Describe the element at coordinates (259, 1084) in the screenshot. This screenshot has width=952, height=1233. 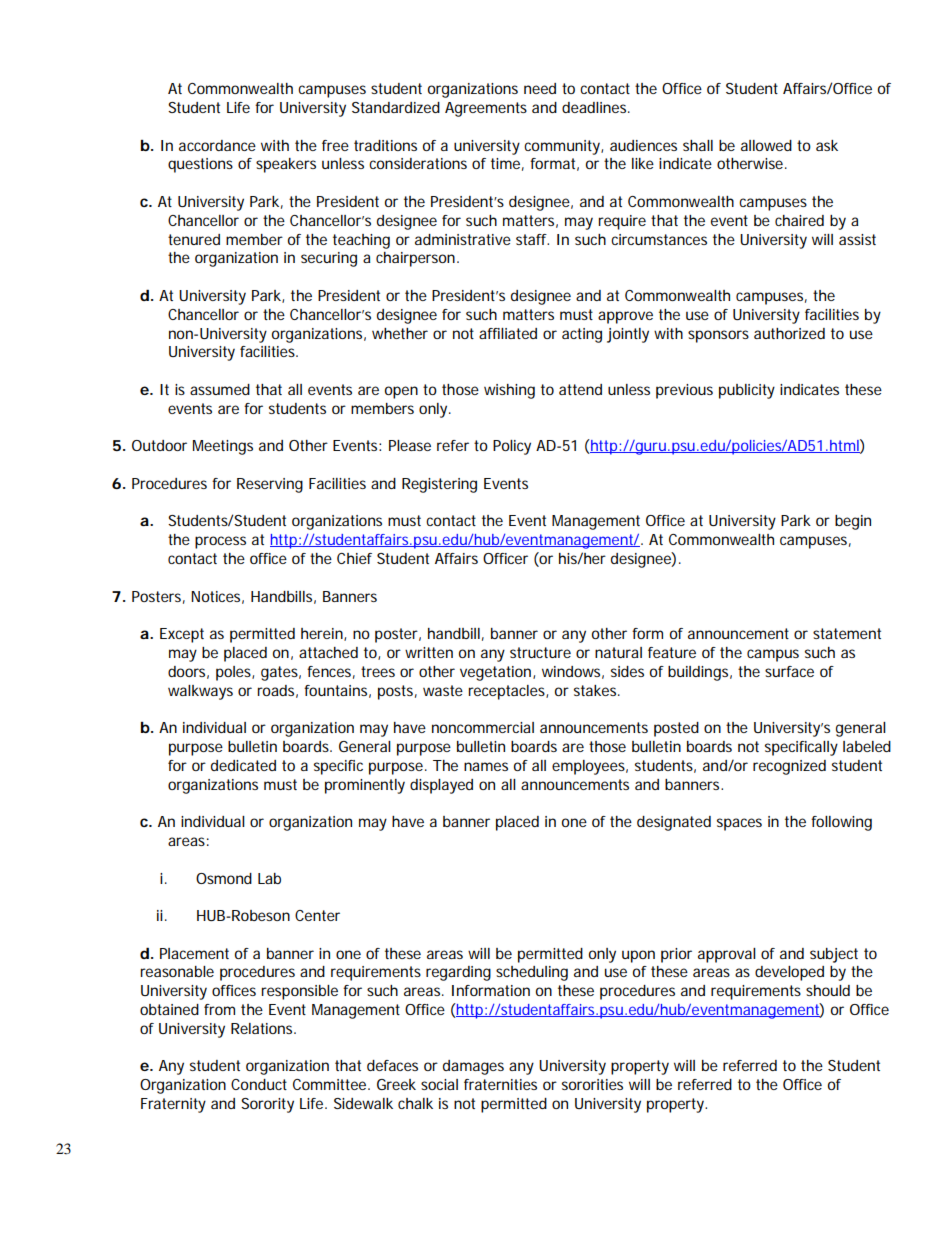
I see `Conduct` at that location.
